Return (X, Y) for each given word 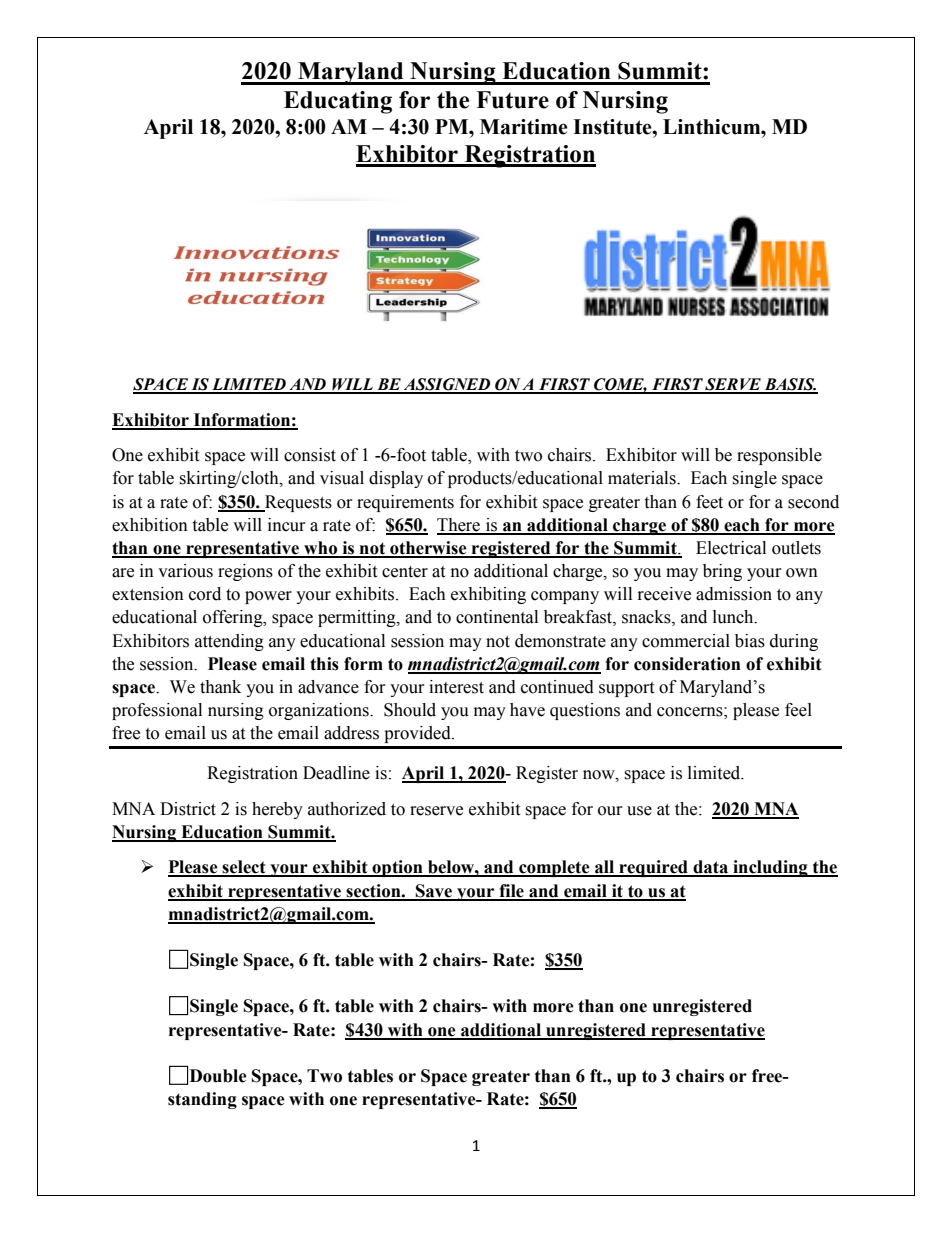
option (397, 868)
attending (229, 642)
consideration (687, 664)
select (244, 868)
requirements (405, 503)
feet (709, 502)
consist (310, 455)
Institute (613, 127)
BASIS (789, 385)
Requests (297, 503)
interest (456, 687)
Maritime (524, 127)
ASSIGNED (447, 385)
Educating (338, 102)
